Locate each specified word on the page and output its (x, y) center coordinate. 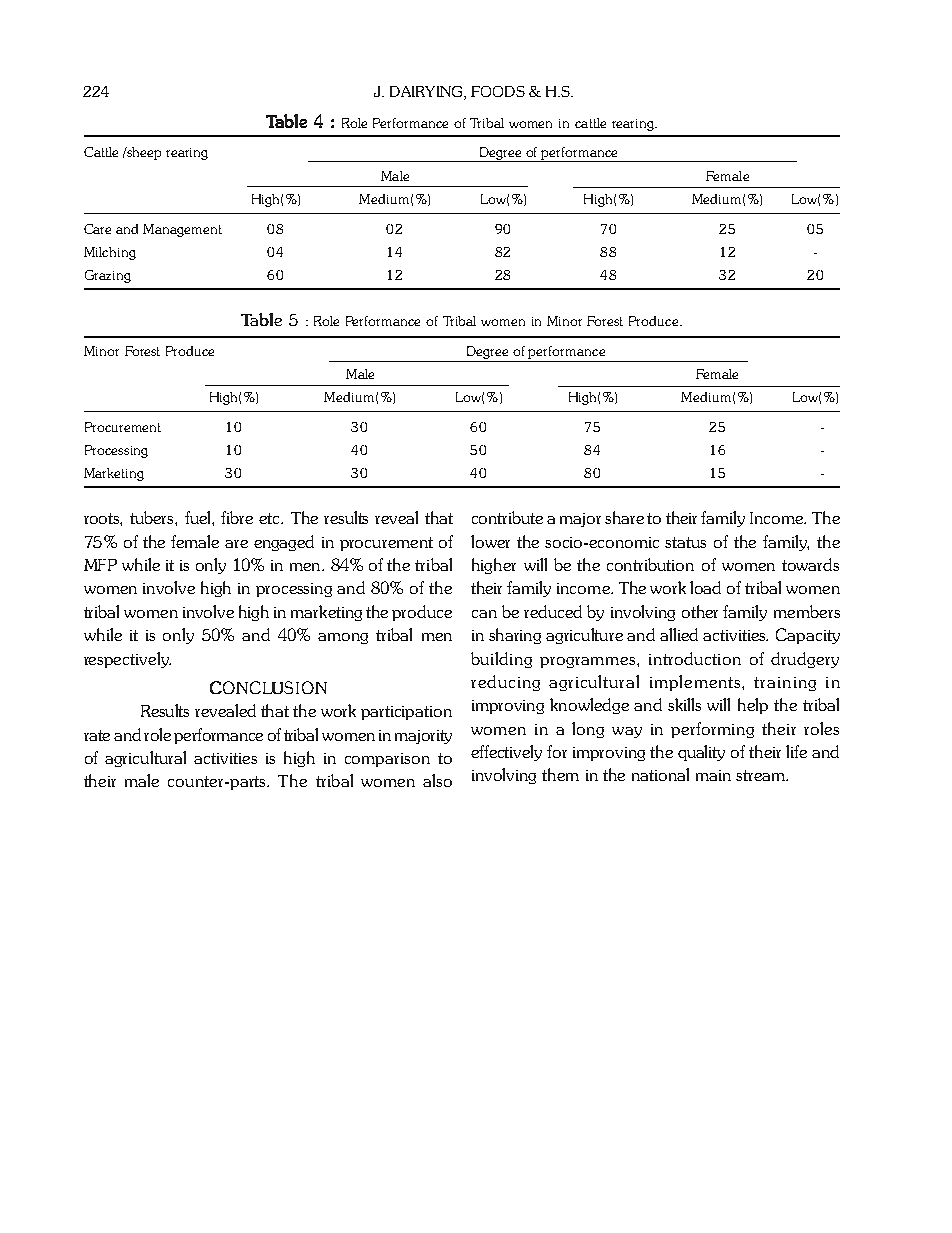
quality (701, 753)
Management (182, 230)
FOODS (498, 91)
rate (97, 735)
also (437, 780)
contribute (507, 517)
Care (97, 229)
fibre (237, 517)
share (624, 517)
